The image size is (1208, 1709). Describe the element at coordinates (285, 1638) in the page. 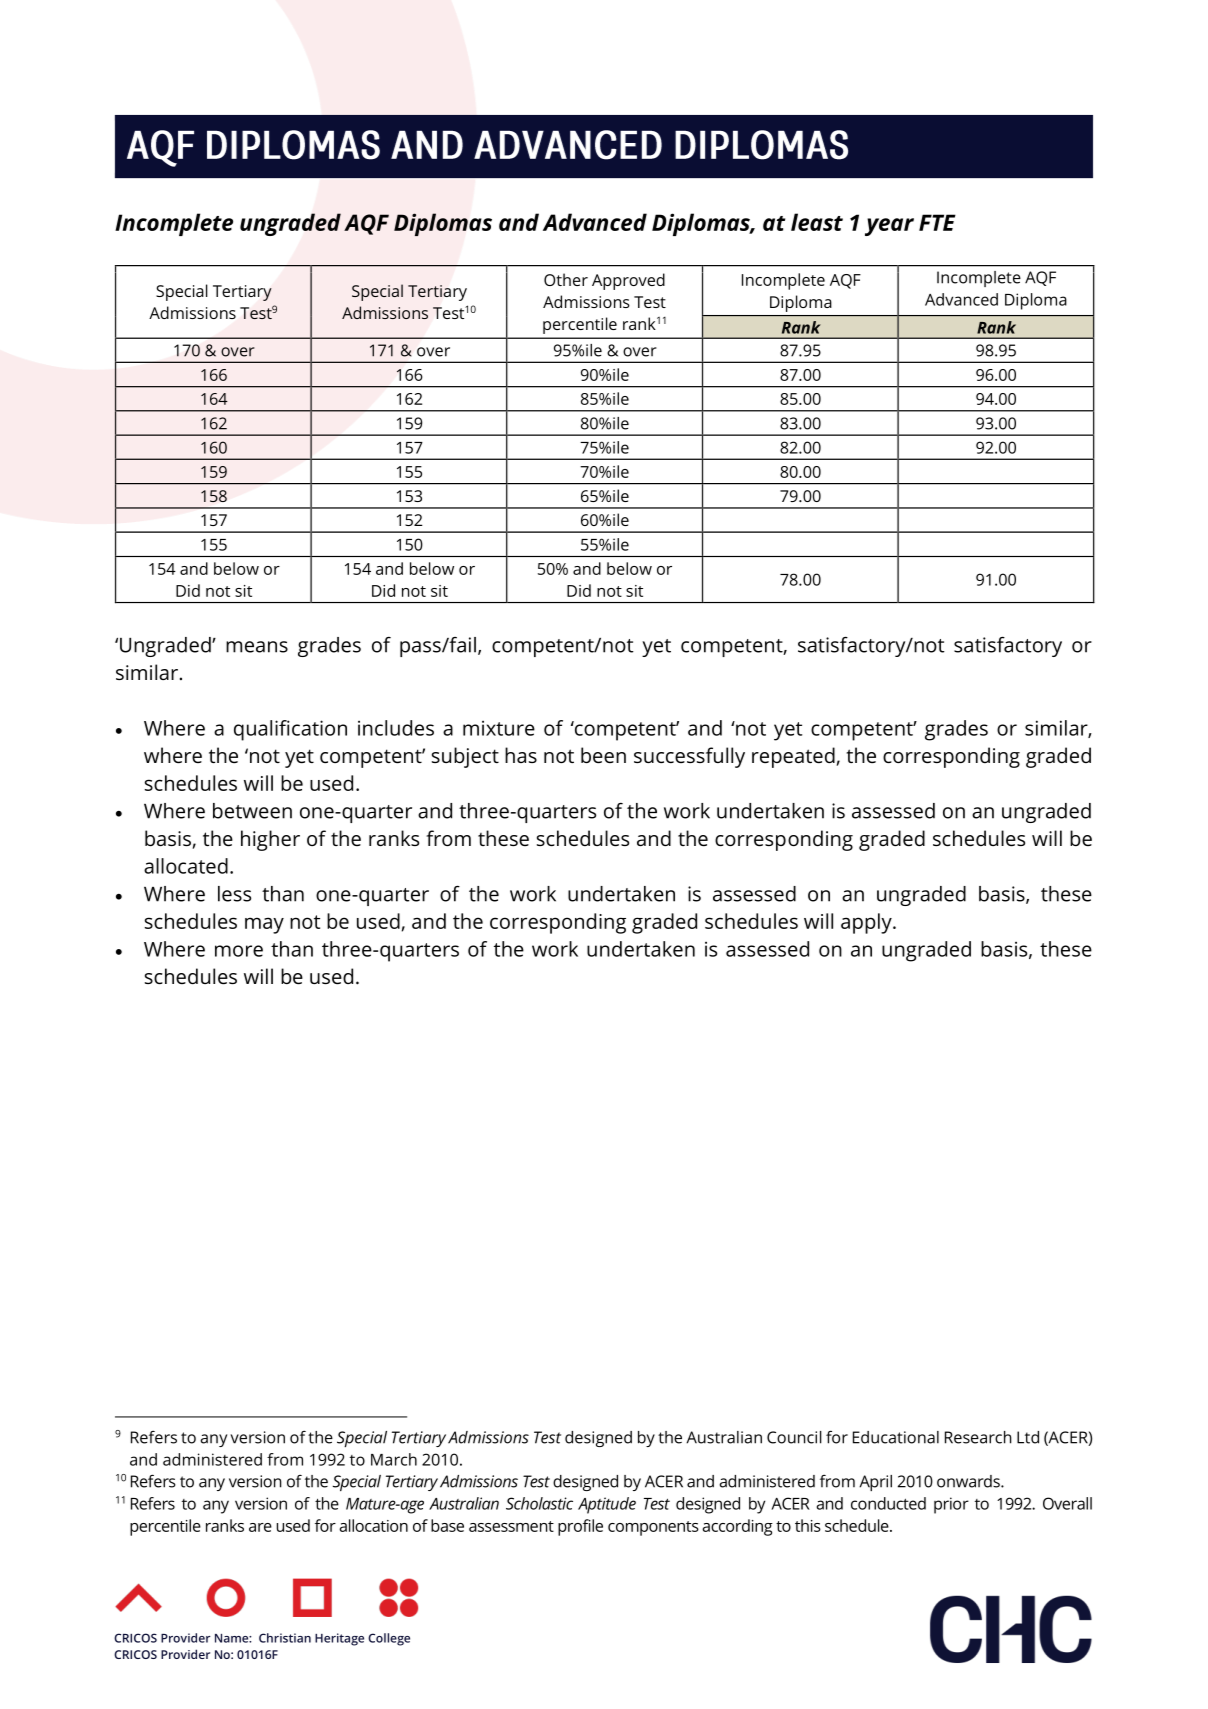

I see `Christian` at that location.
